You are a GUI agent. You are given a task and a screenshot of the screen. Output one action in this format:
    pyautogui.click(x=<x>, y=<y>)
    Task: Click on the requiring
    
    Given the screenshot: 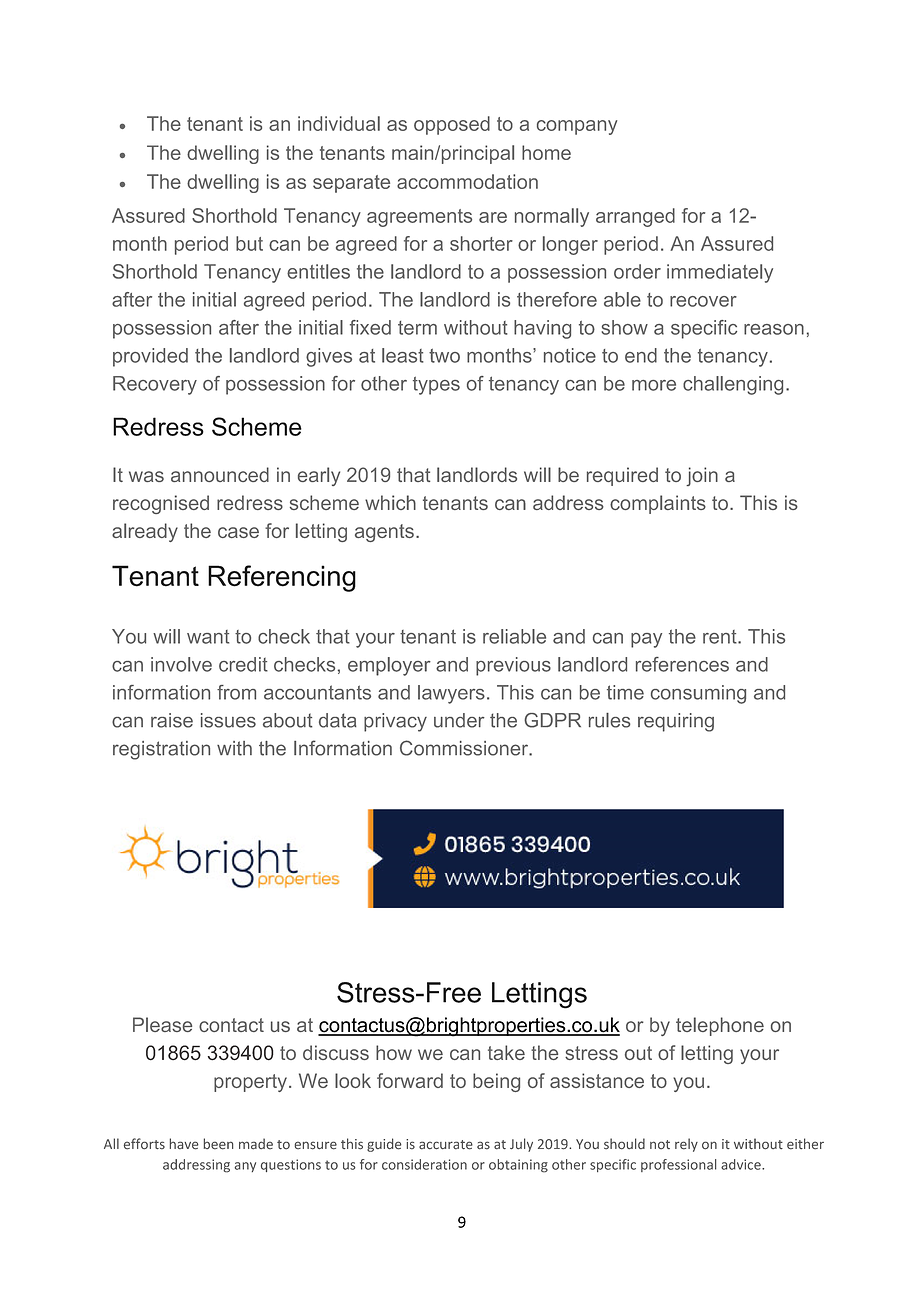 What is the action you would take?
    pyautogui.click(x=676, y=722)
